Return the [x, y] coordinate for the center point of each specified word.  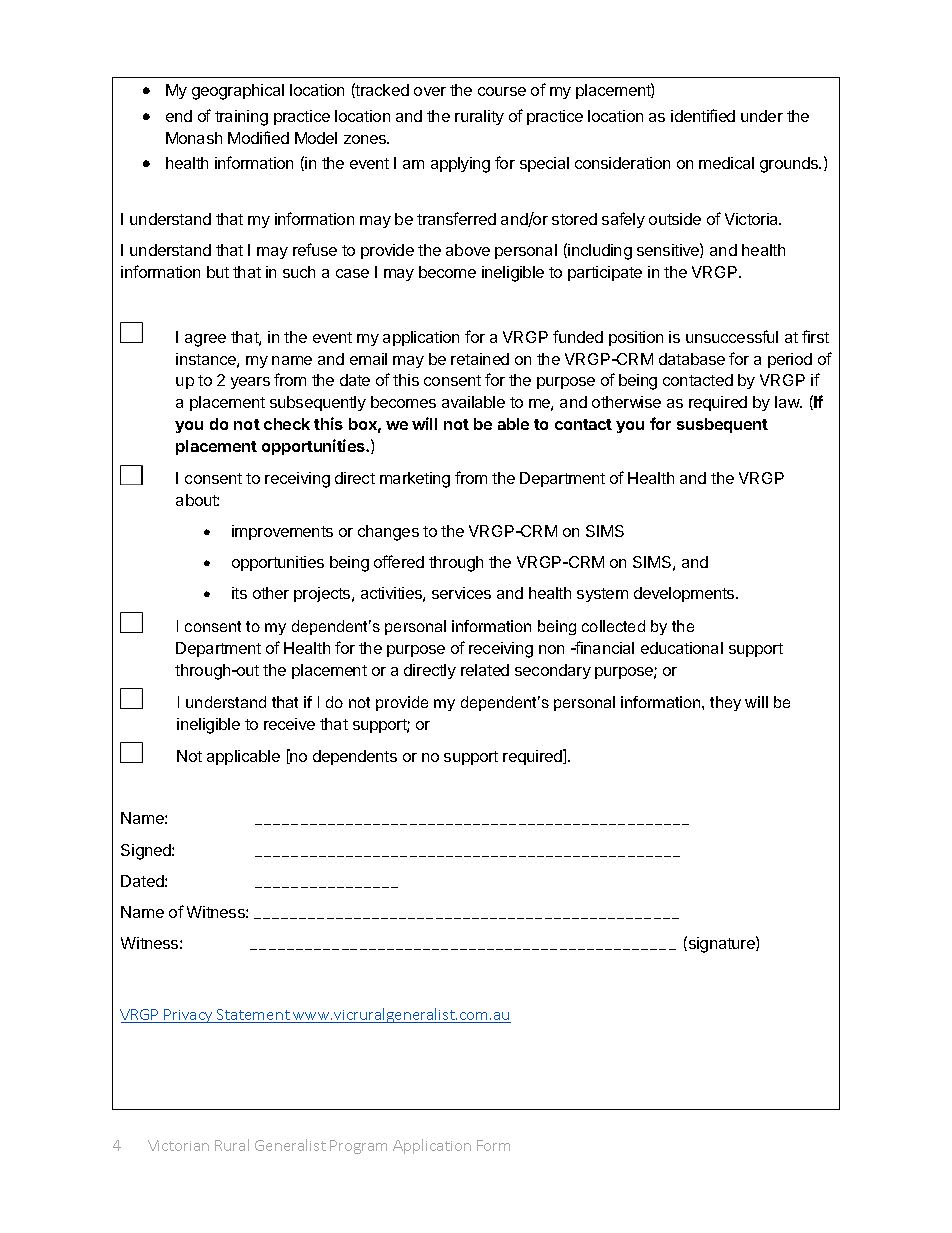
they [725, 703]
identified [703, 115]
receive [289, 724]
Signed [147, 852]
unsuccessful [732, 336]
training [241, 118]
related [485, 670]
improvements [282, 532]
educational [682, 648]
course [502, 91]
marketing [415, 480]
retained [480, 359]
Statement [253, 1016]
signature [721, 944]
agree [205, 340]
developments [685, 594]
